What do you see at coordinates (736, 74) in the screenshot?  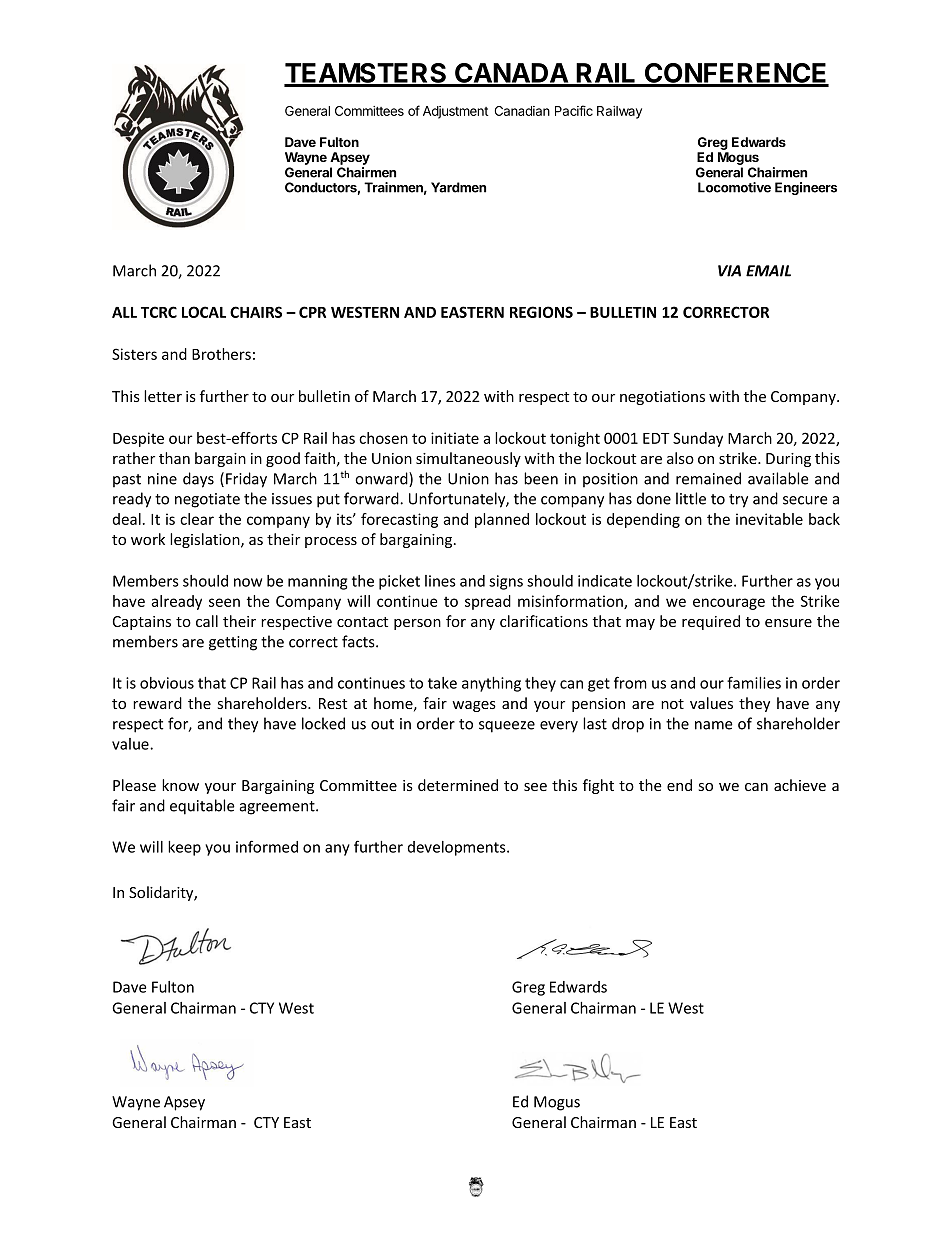 I see `CONFERENCE` at bounding box center [736, 74].
